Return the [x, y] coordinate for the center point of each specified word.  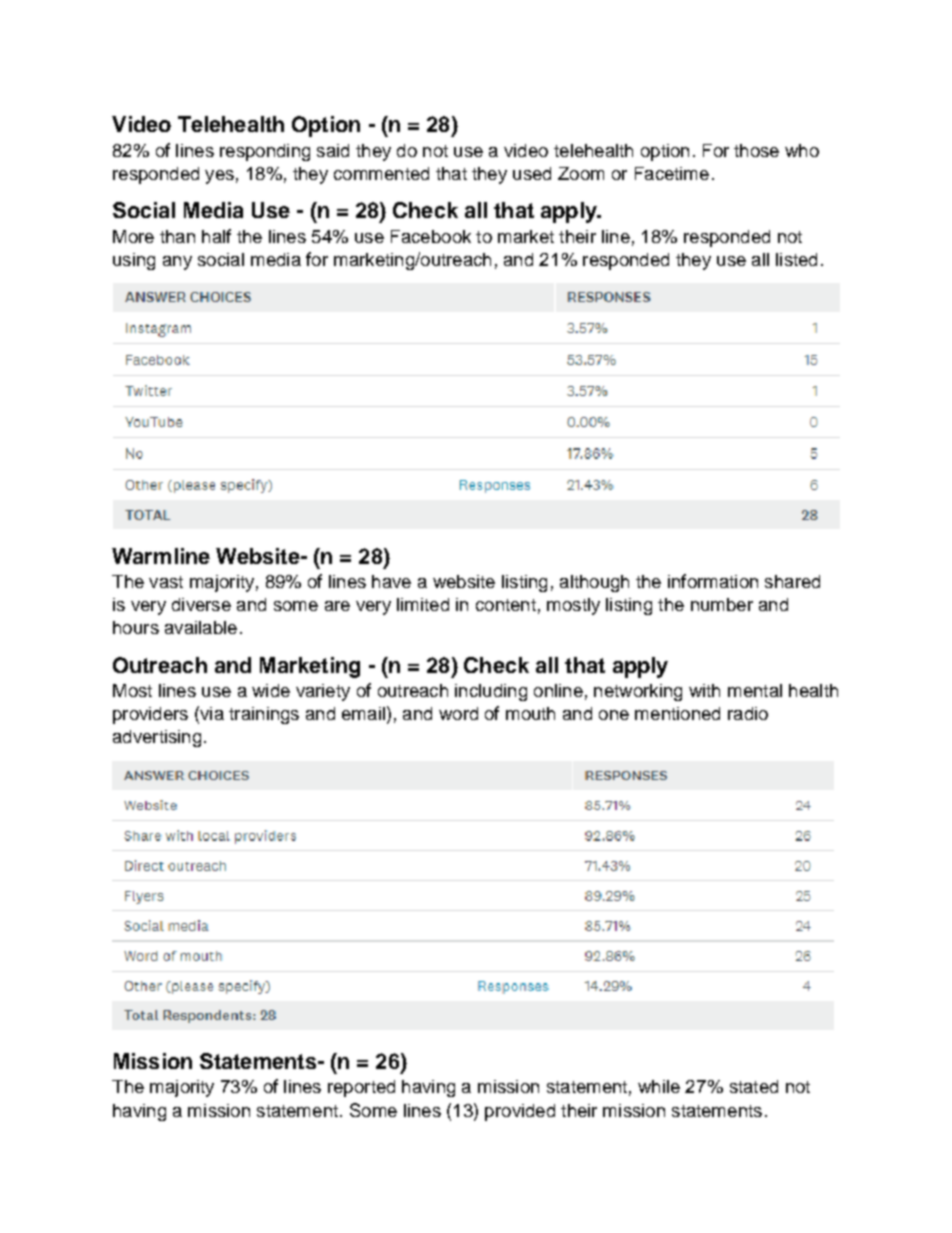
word [458, 713]
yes [219, 177]
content [506, 605]
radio [748, 713]
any [177, 263]
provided [520, 1112]
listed [796, 259]
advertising [157, 738]
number [722, 604]
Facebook [431, 236]
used [532, 173]
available [201, 627]
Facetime [672, 173]
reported [361, 1088]
